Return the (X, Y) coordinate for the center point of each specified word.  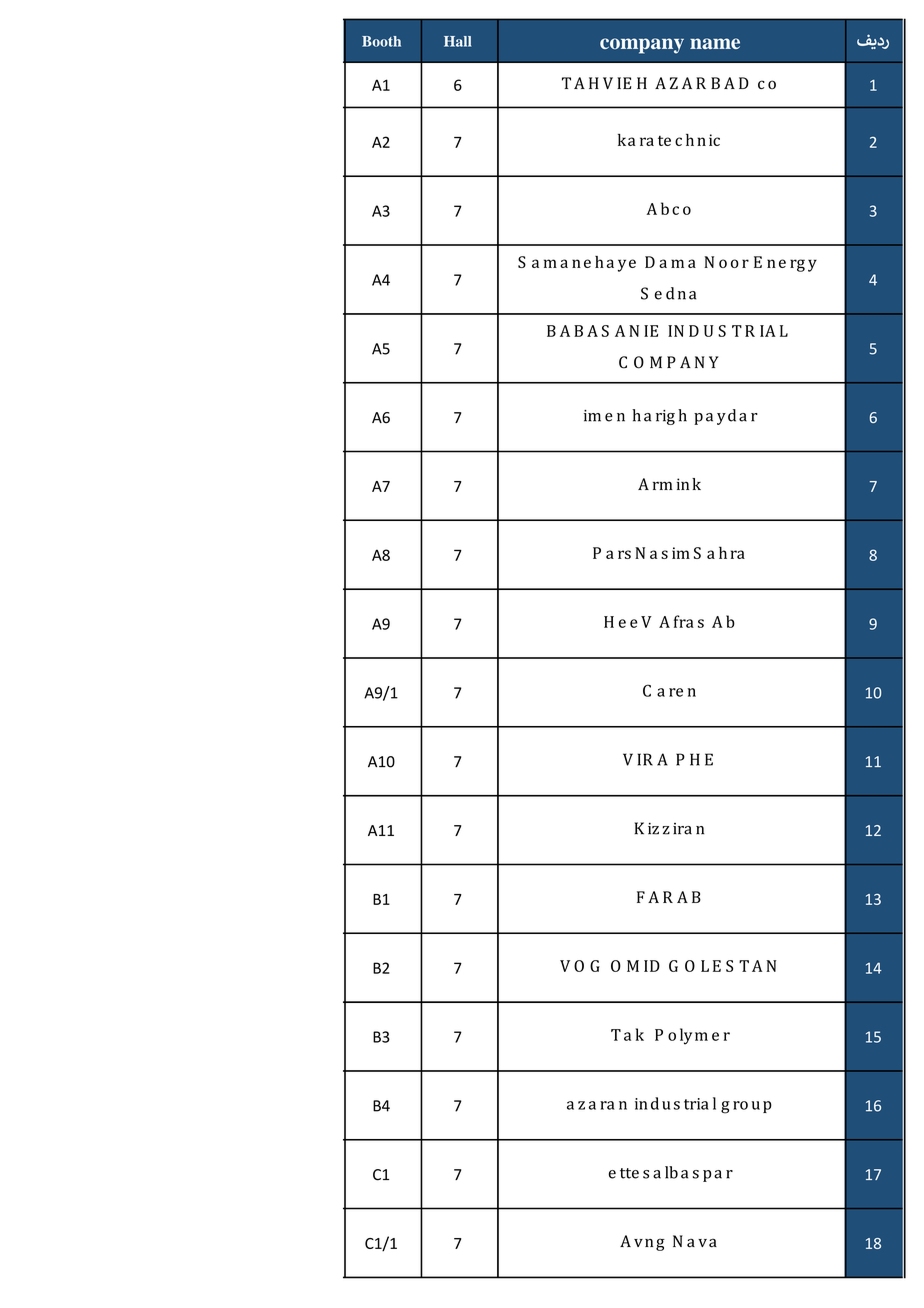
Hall (458, 41)
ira (682, 829)
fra (684, 621)
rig (665, 417)
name (715, 43)
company (642, 46)
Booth (381, 41)
